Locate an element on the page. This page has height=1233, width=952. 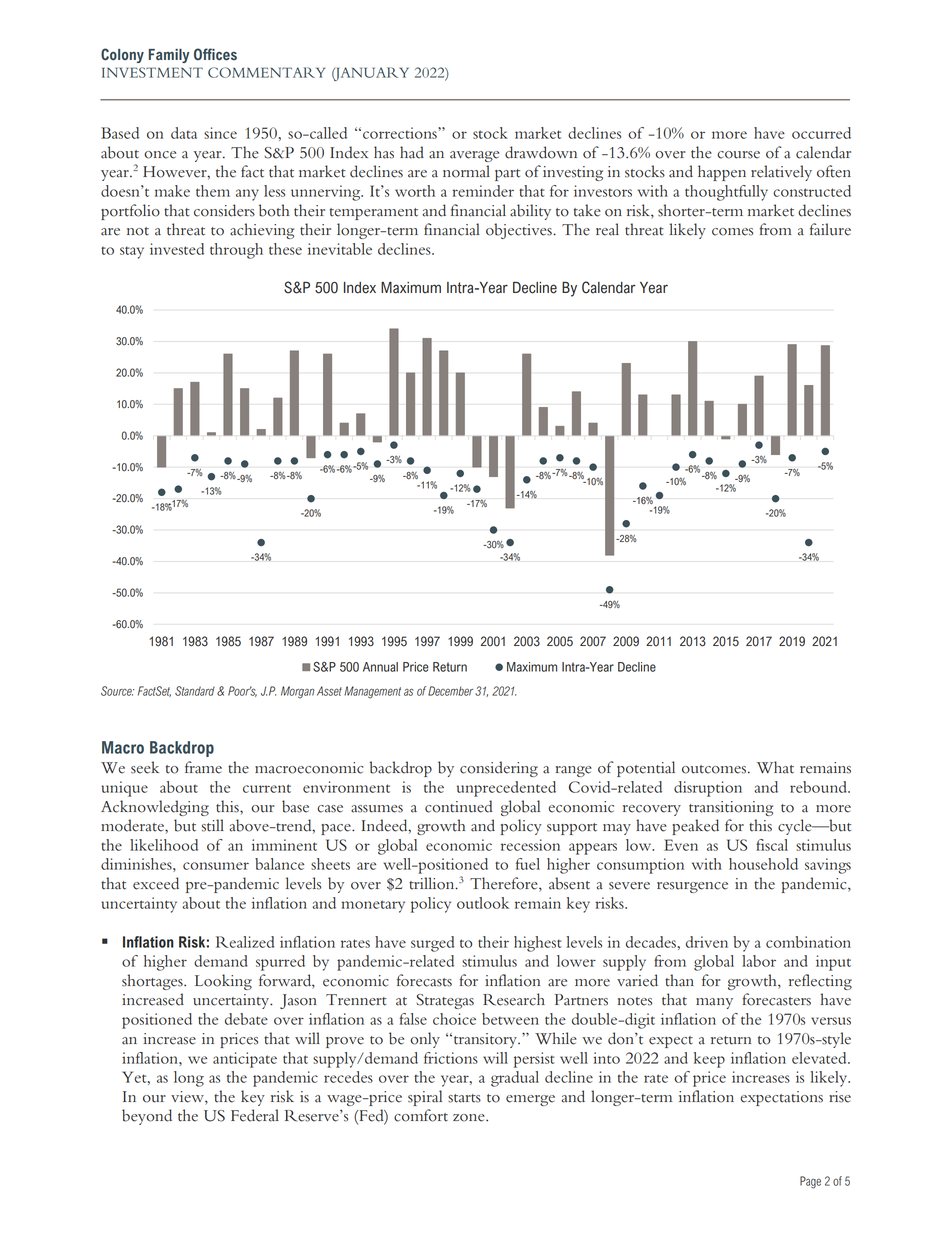
household is located at coordinates (763, 864).
